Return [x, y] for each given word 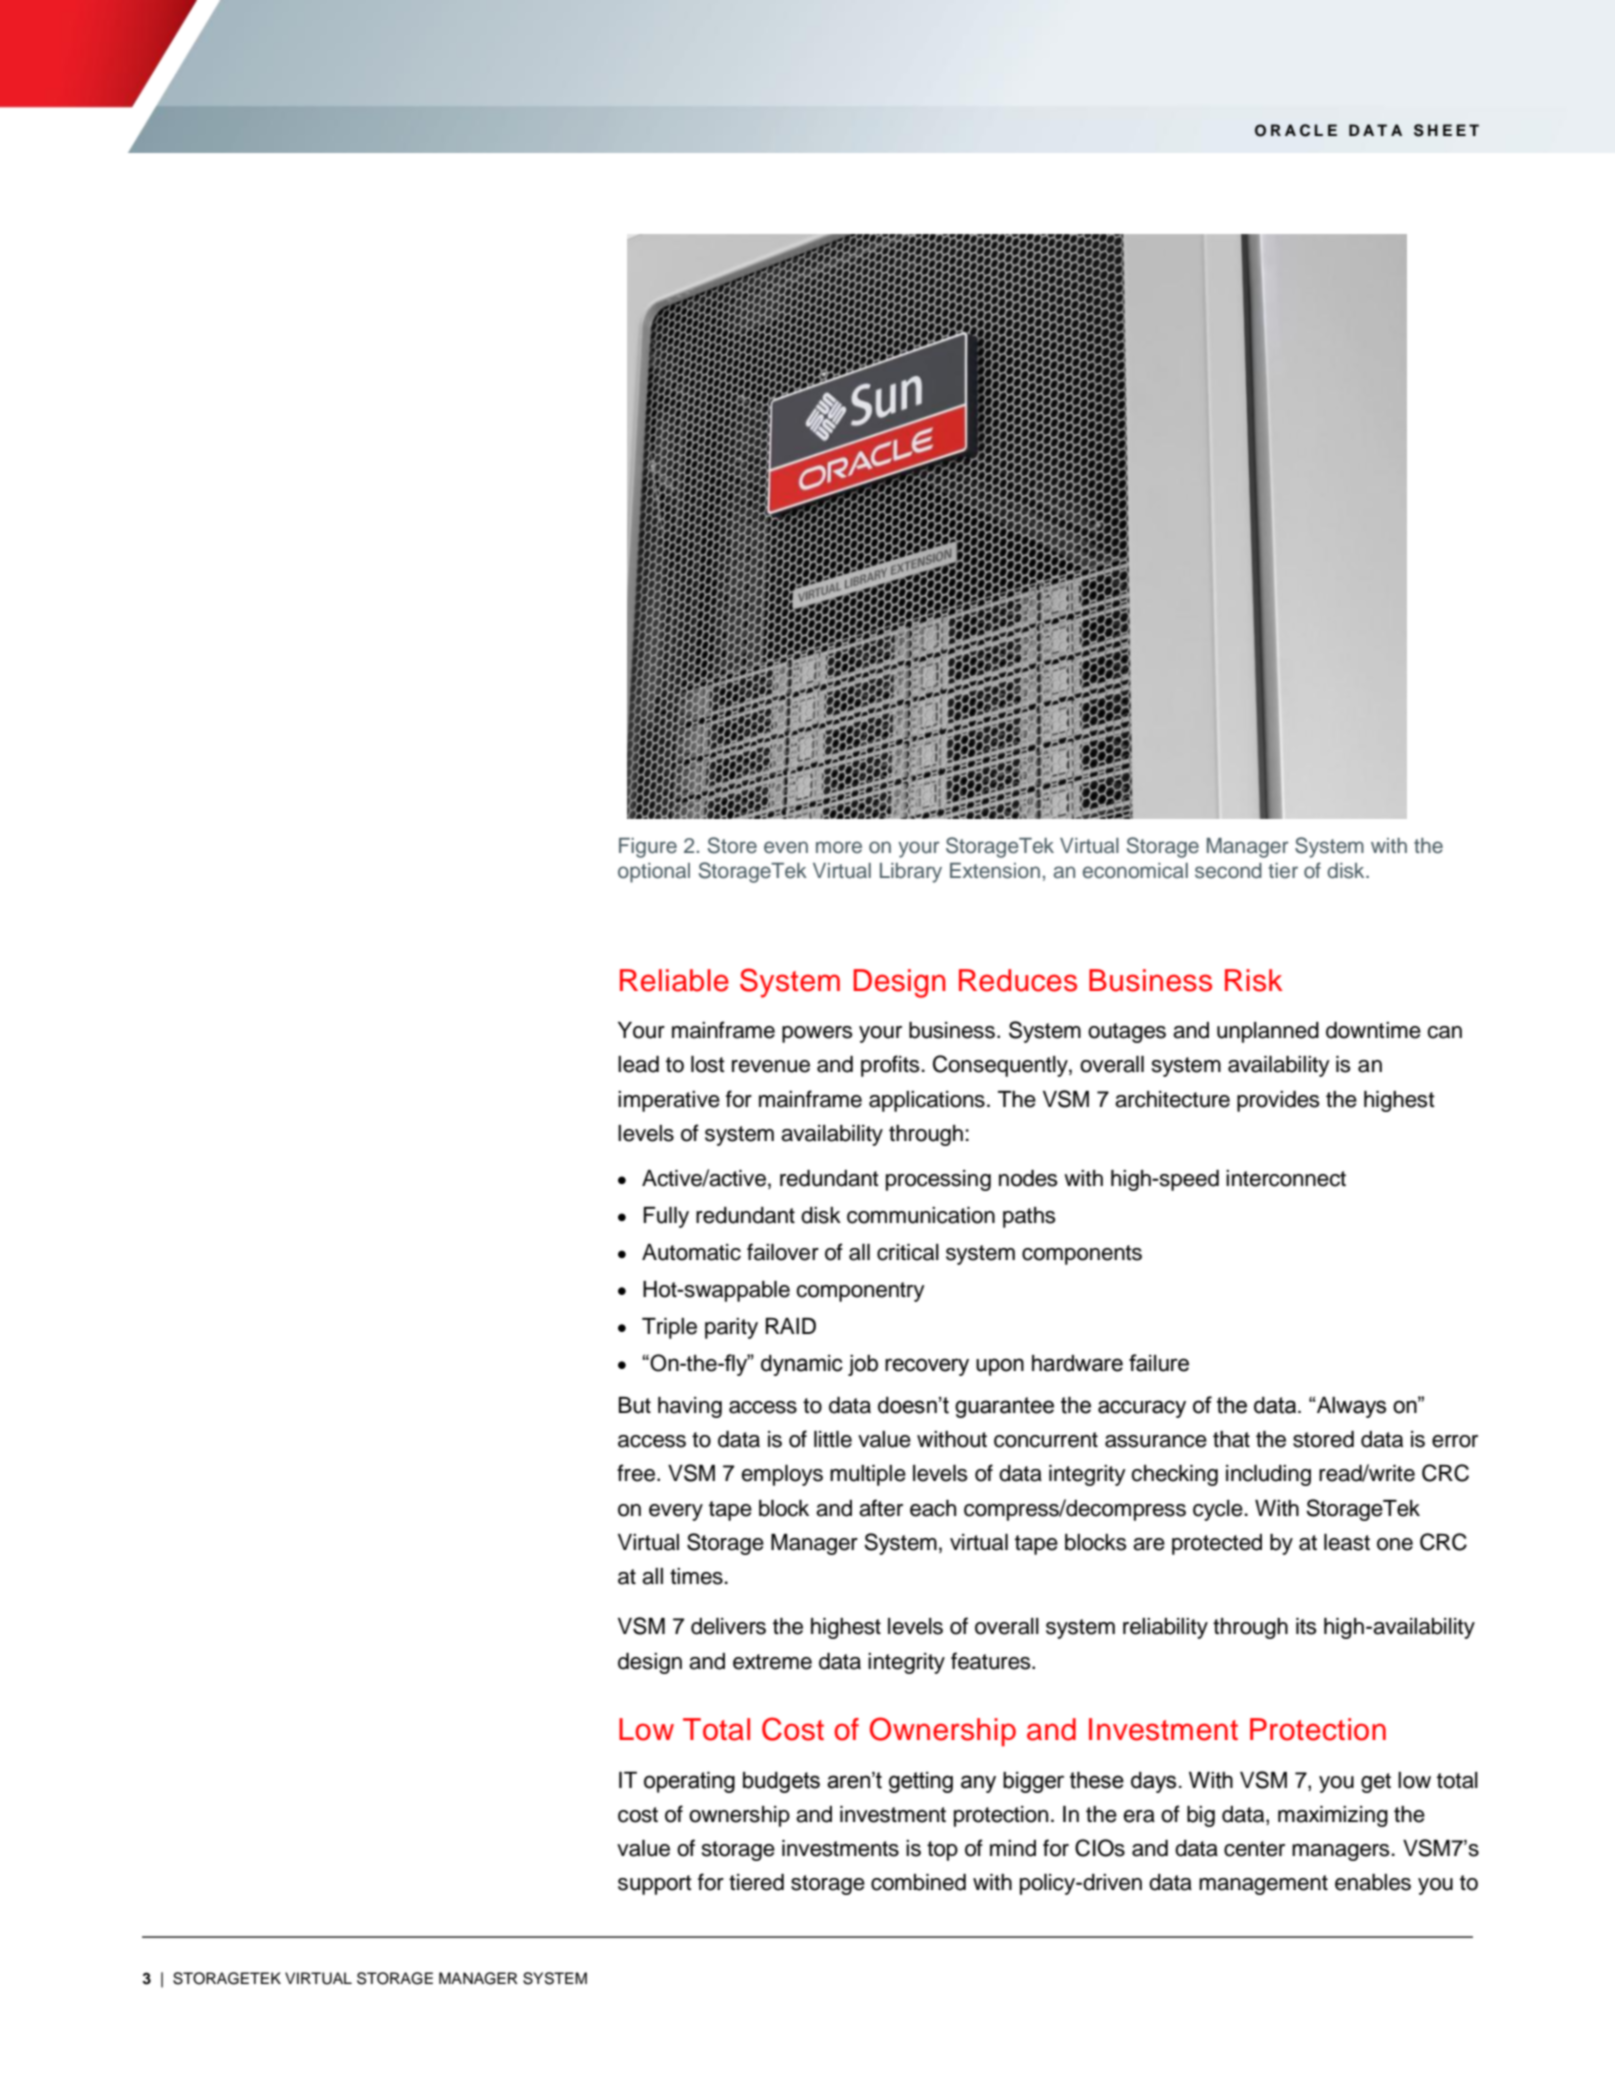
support [655, 1885]
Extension [995, 871]
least [1347, 1542]
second [1228, 871]
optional [654, 873]
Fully [666, 1217]
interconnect [1286, 1178]
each [933, 1508]
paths [1029, 1217]
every [676, 1512]
